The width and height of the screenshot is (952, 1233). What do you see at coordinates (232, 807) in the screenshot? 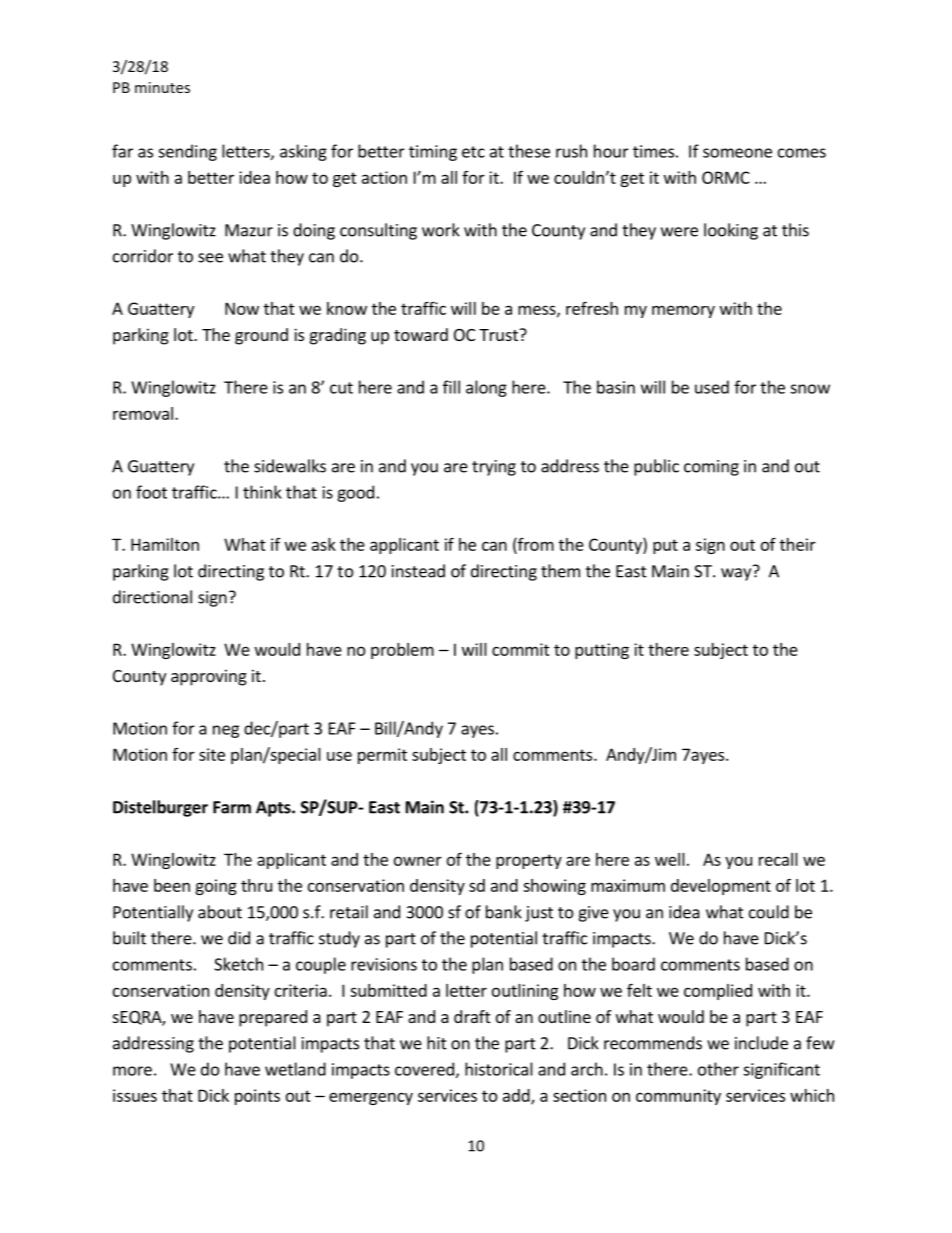
I see `Farm` at bounding box center [232, 807].
